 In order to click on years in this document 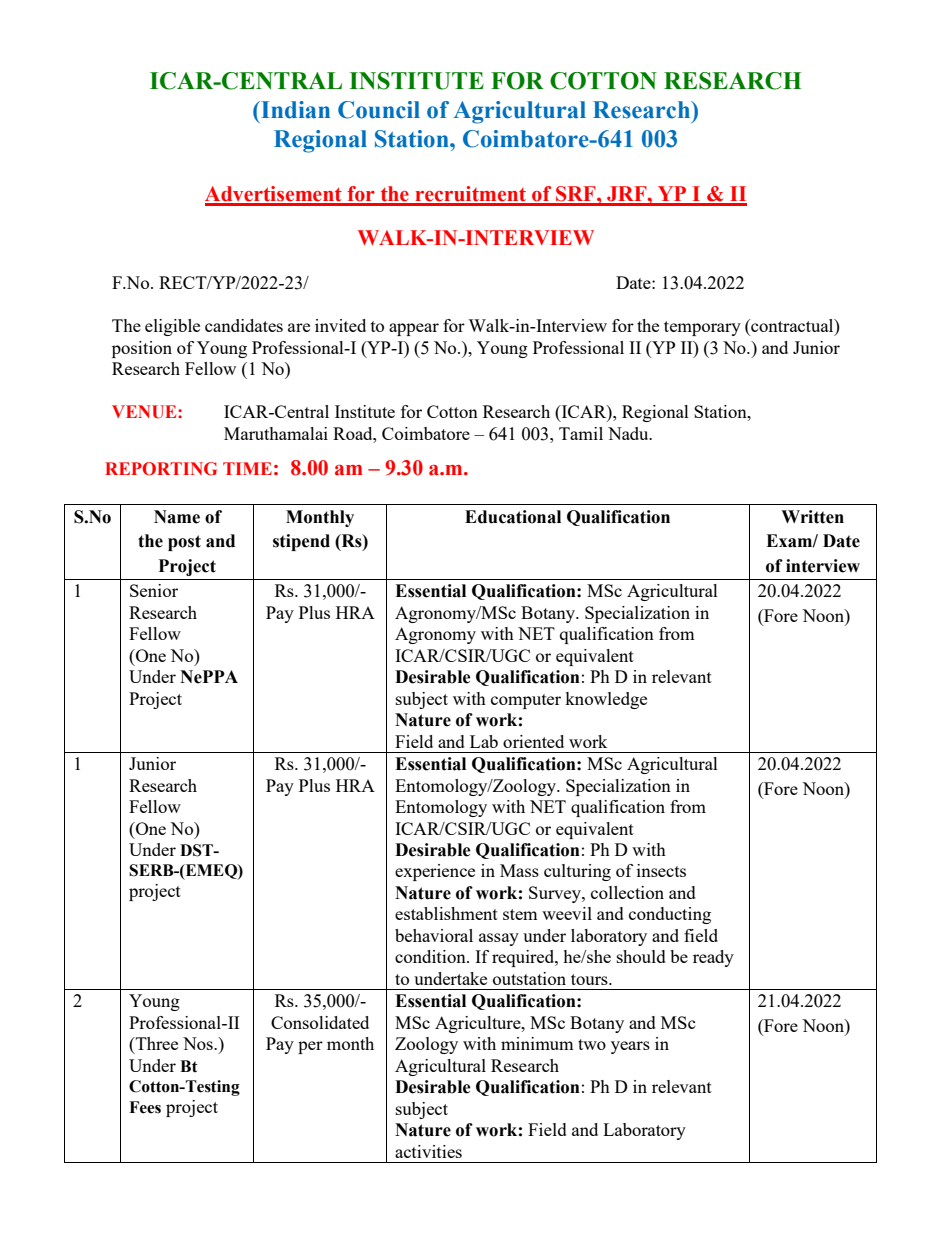, I will do `click(630, 1047)`.
